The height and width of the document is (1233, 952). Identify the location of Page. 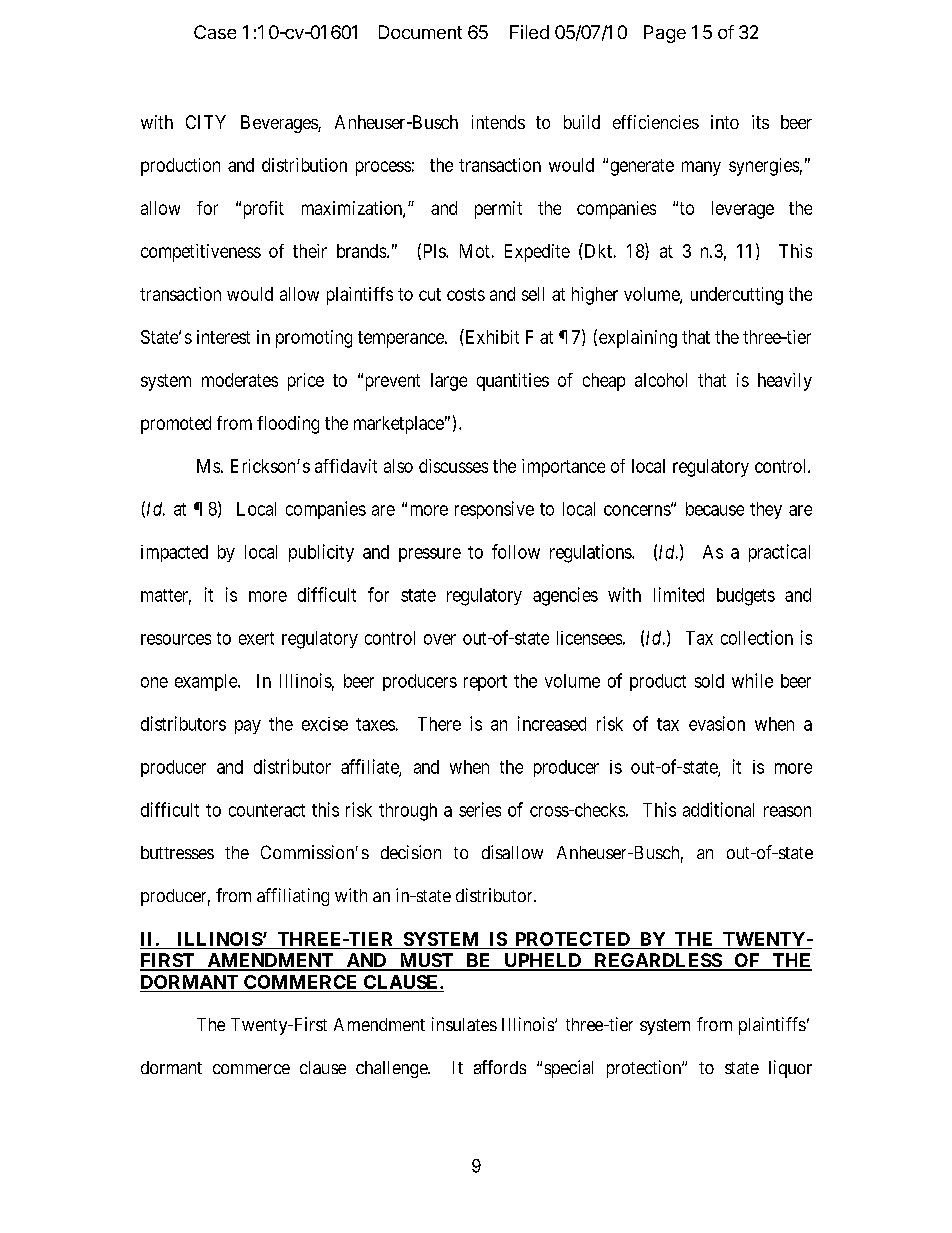
(665, 34).
